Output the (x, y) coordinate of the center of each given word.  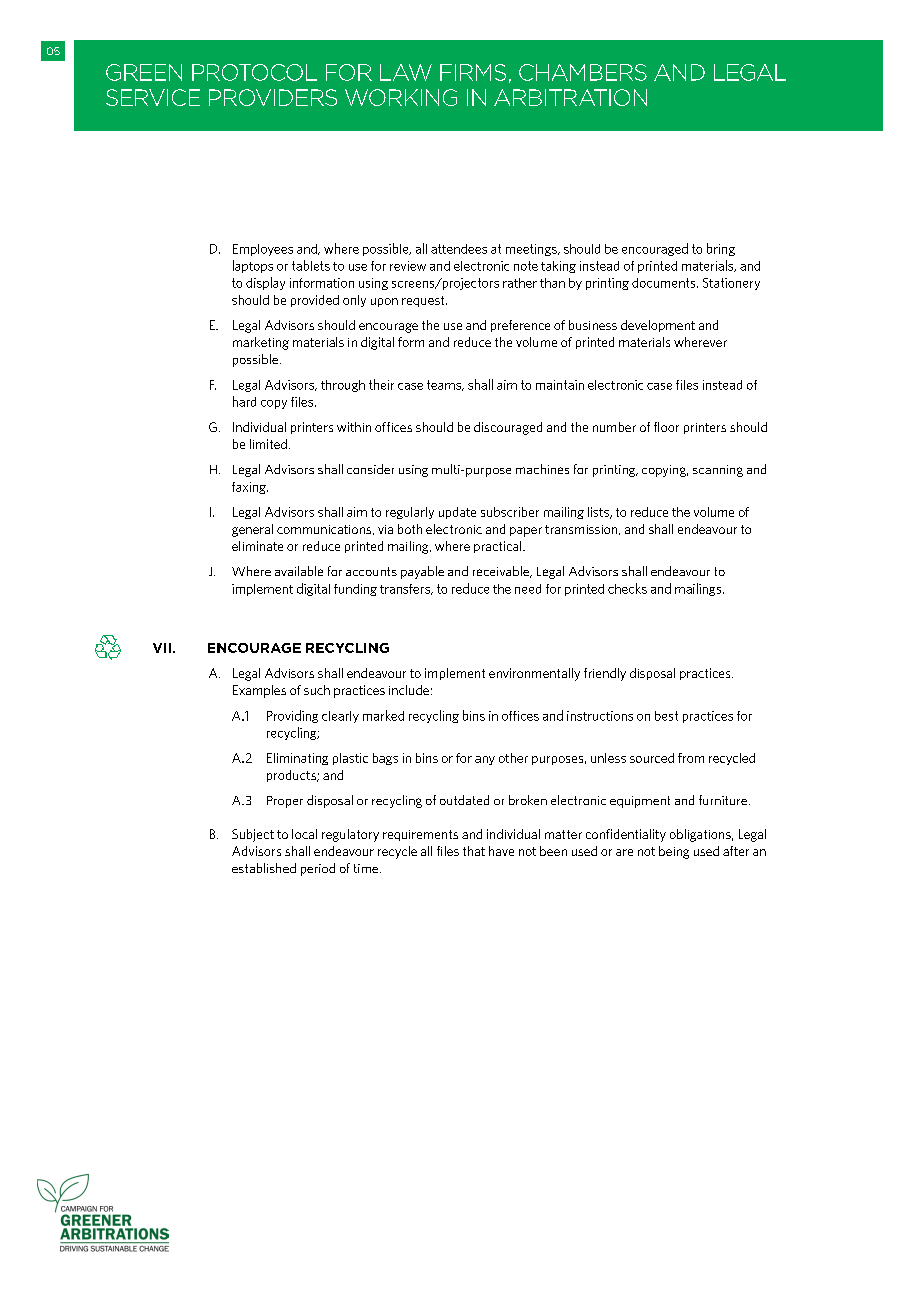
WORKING (401, 97)
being (674, 852)
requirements (420, 835)
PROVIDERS (273, 97)
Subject (253, 835)
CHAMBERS (583, 72)
